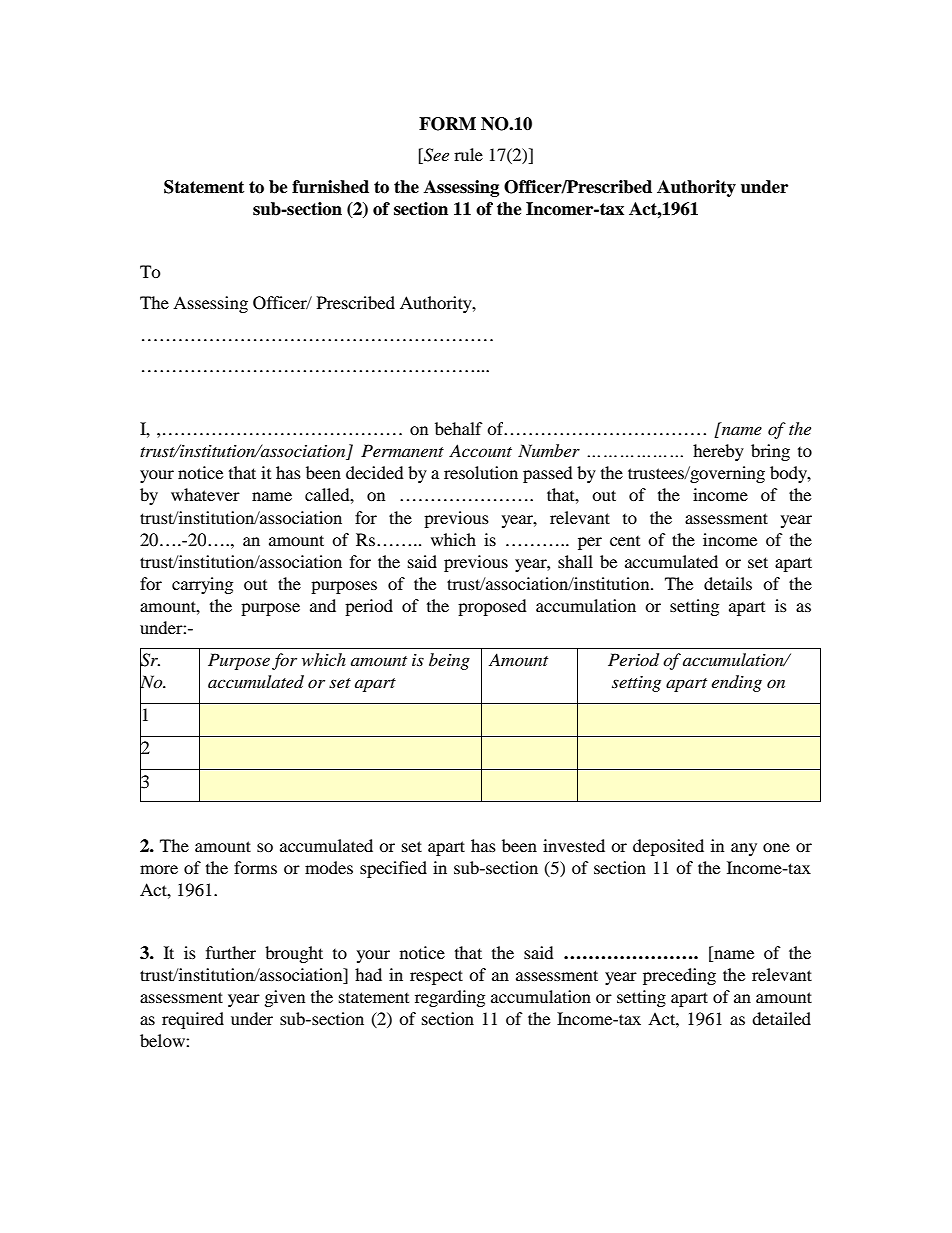 This page has height=1233, width=952. Describe the element at coordinates (492, 607) in the page. I see `proposed` at that location.
